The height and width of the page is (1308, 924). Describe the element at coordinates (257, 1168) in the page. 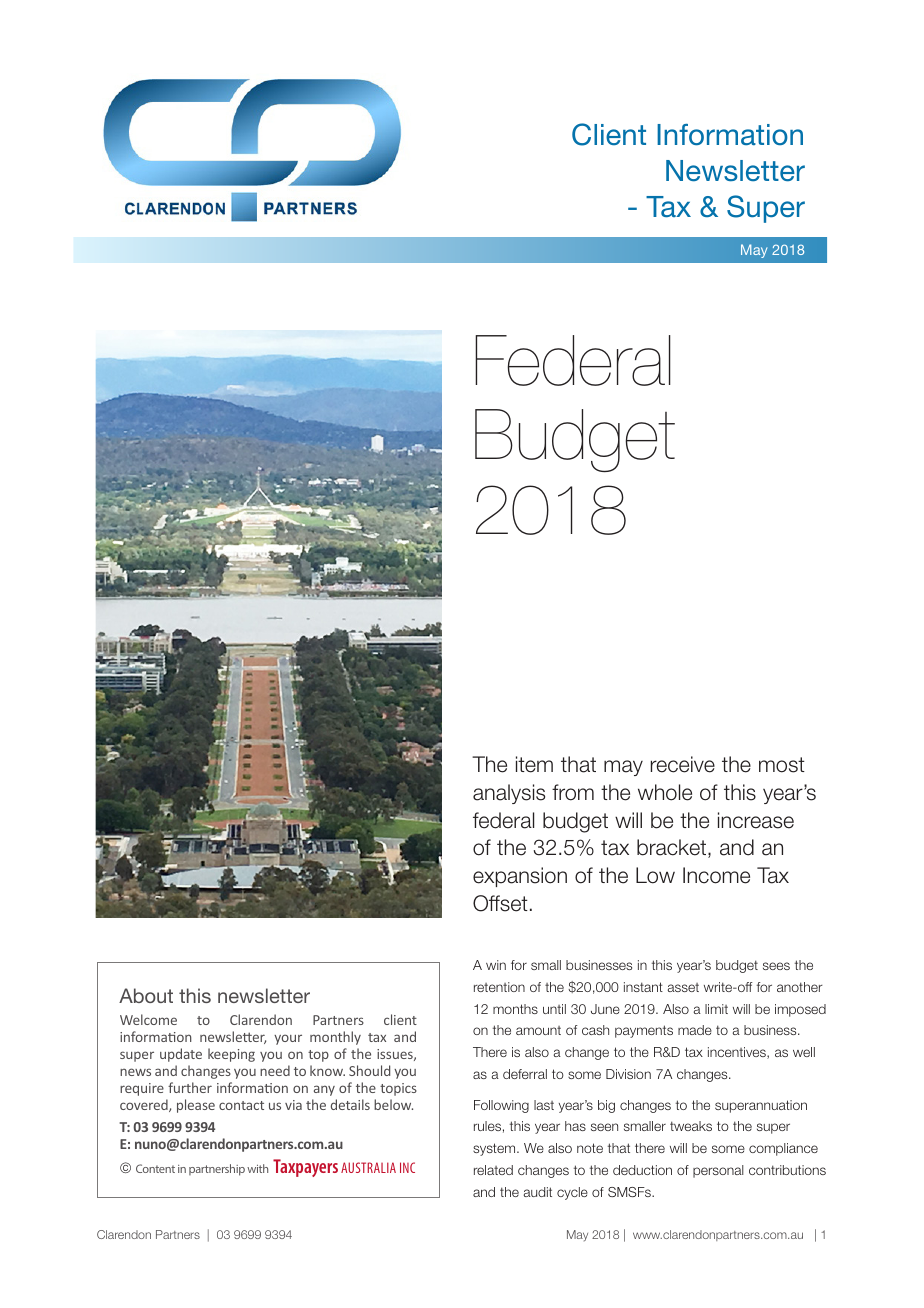

I see `with` at that location.
